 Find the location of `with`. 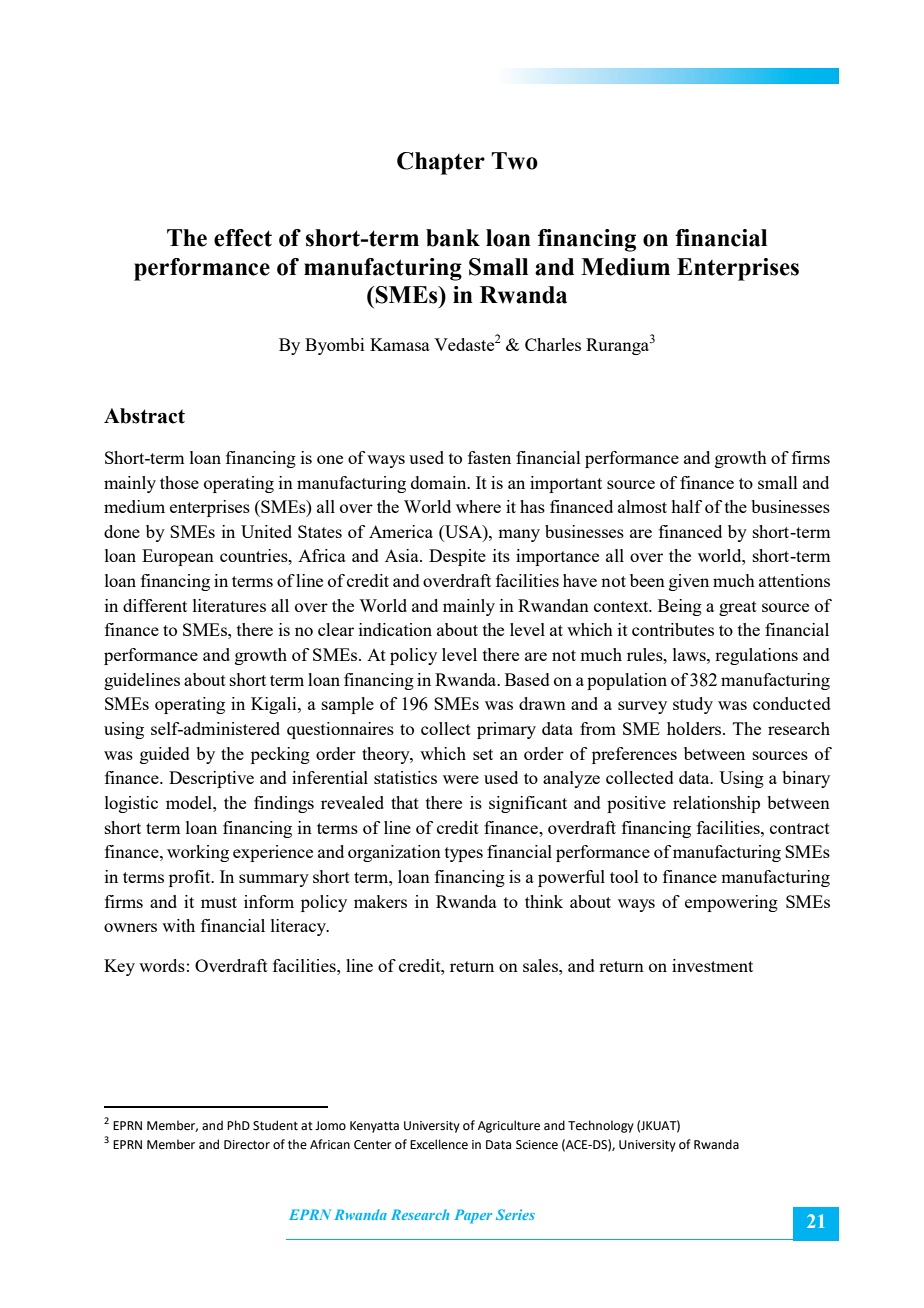

with is located at coordinates (178, 925).
